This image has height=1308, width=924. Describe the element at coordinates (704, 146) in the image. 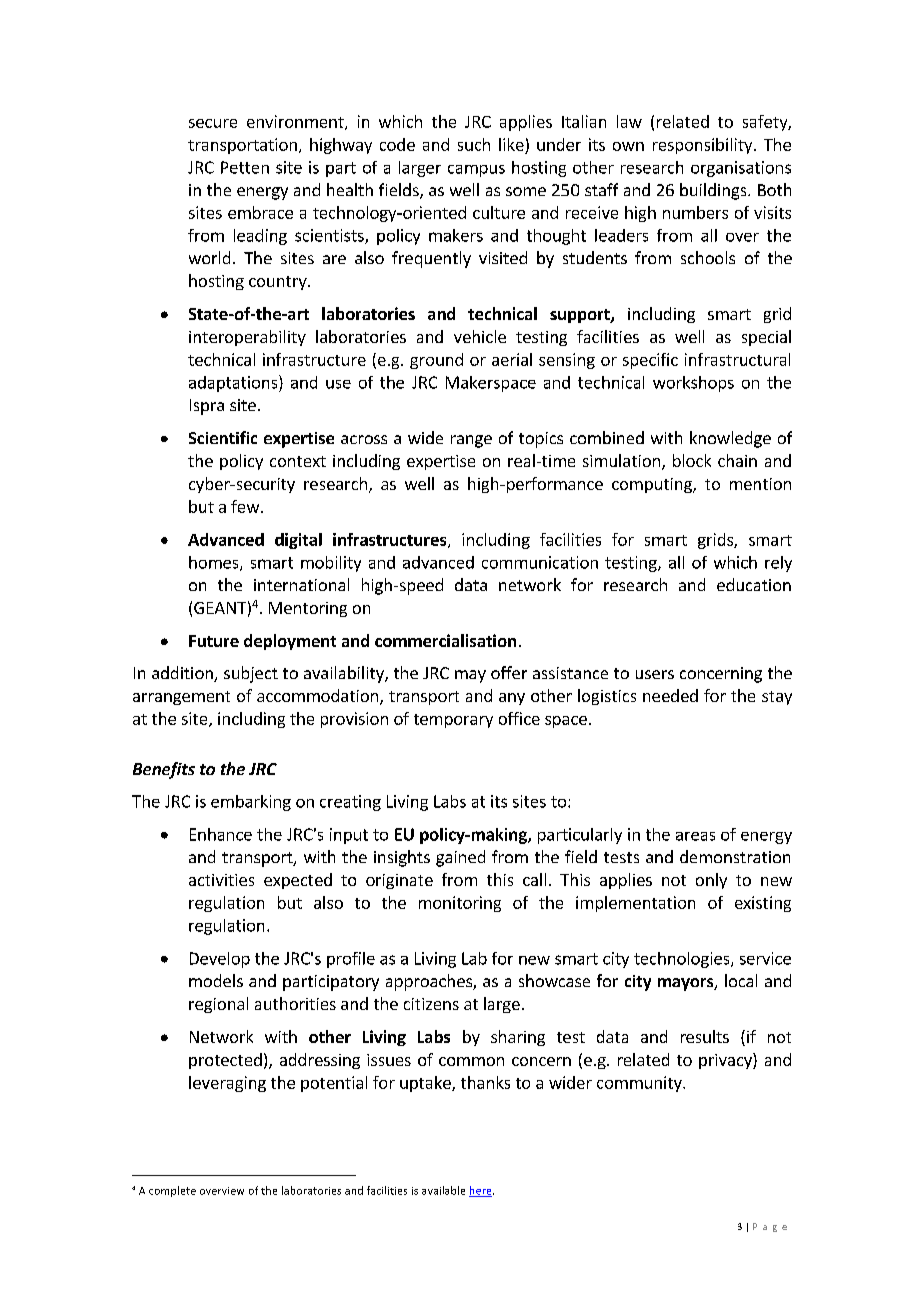

I see `responsibility` at that location.
